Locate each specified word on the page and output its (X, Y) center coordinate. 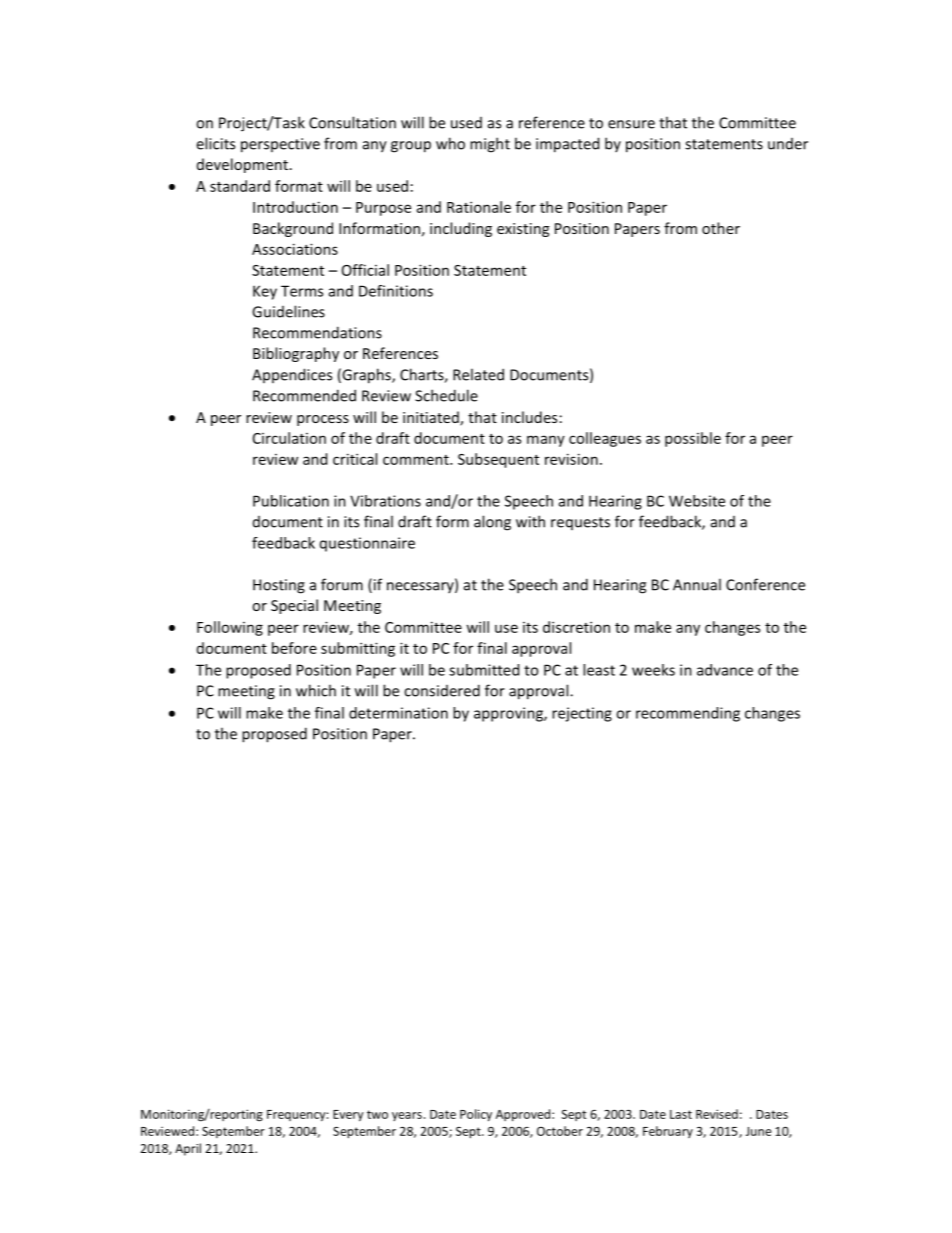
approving (509, 714)
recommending (688, 714)
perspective (280, 145)
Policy (476, 1115)
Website (697, 501)
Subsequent (498, 460)
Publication (291, 501)
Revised (717, 1114)
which (316, 690)
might (490, 145)
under (788, 144)
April (188, 1149)
